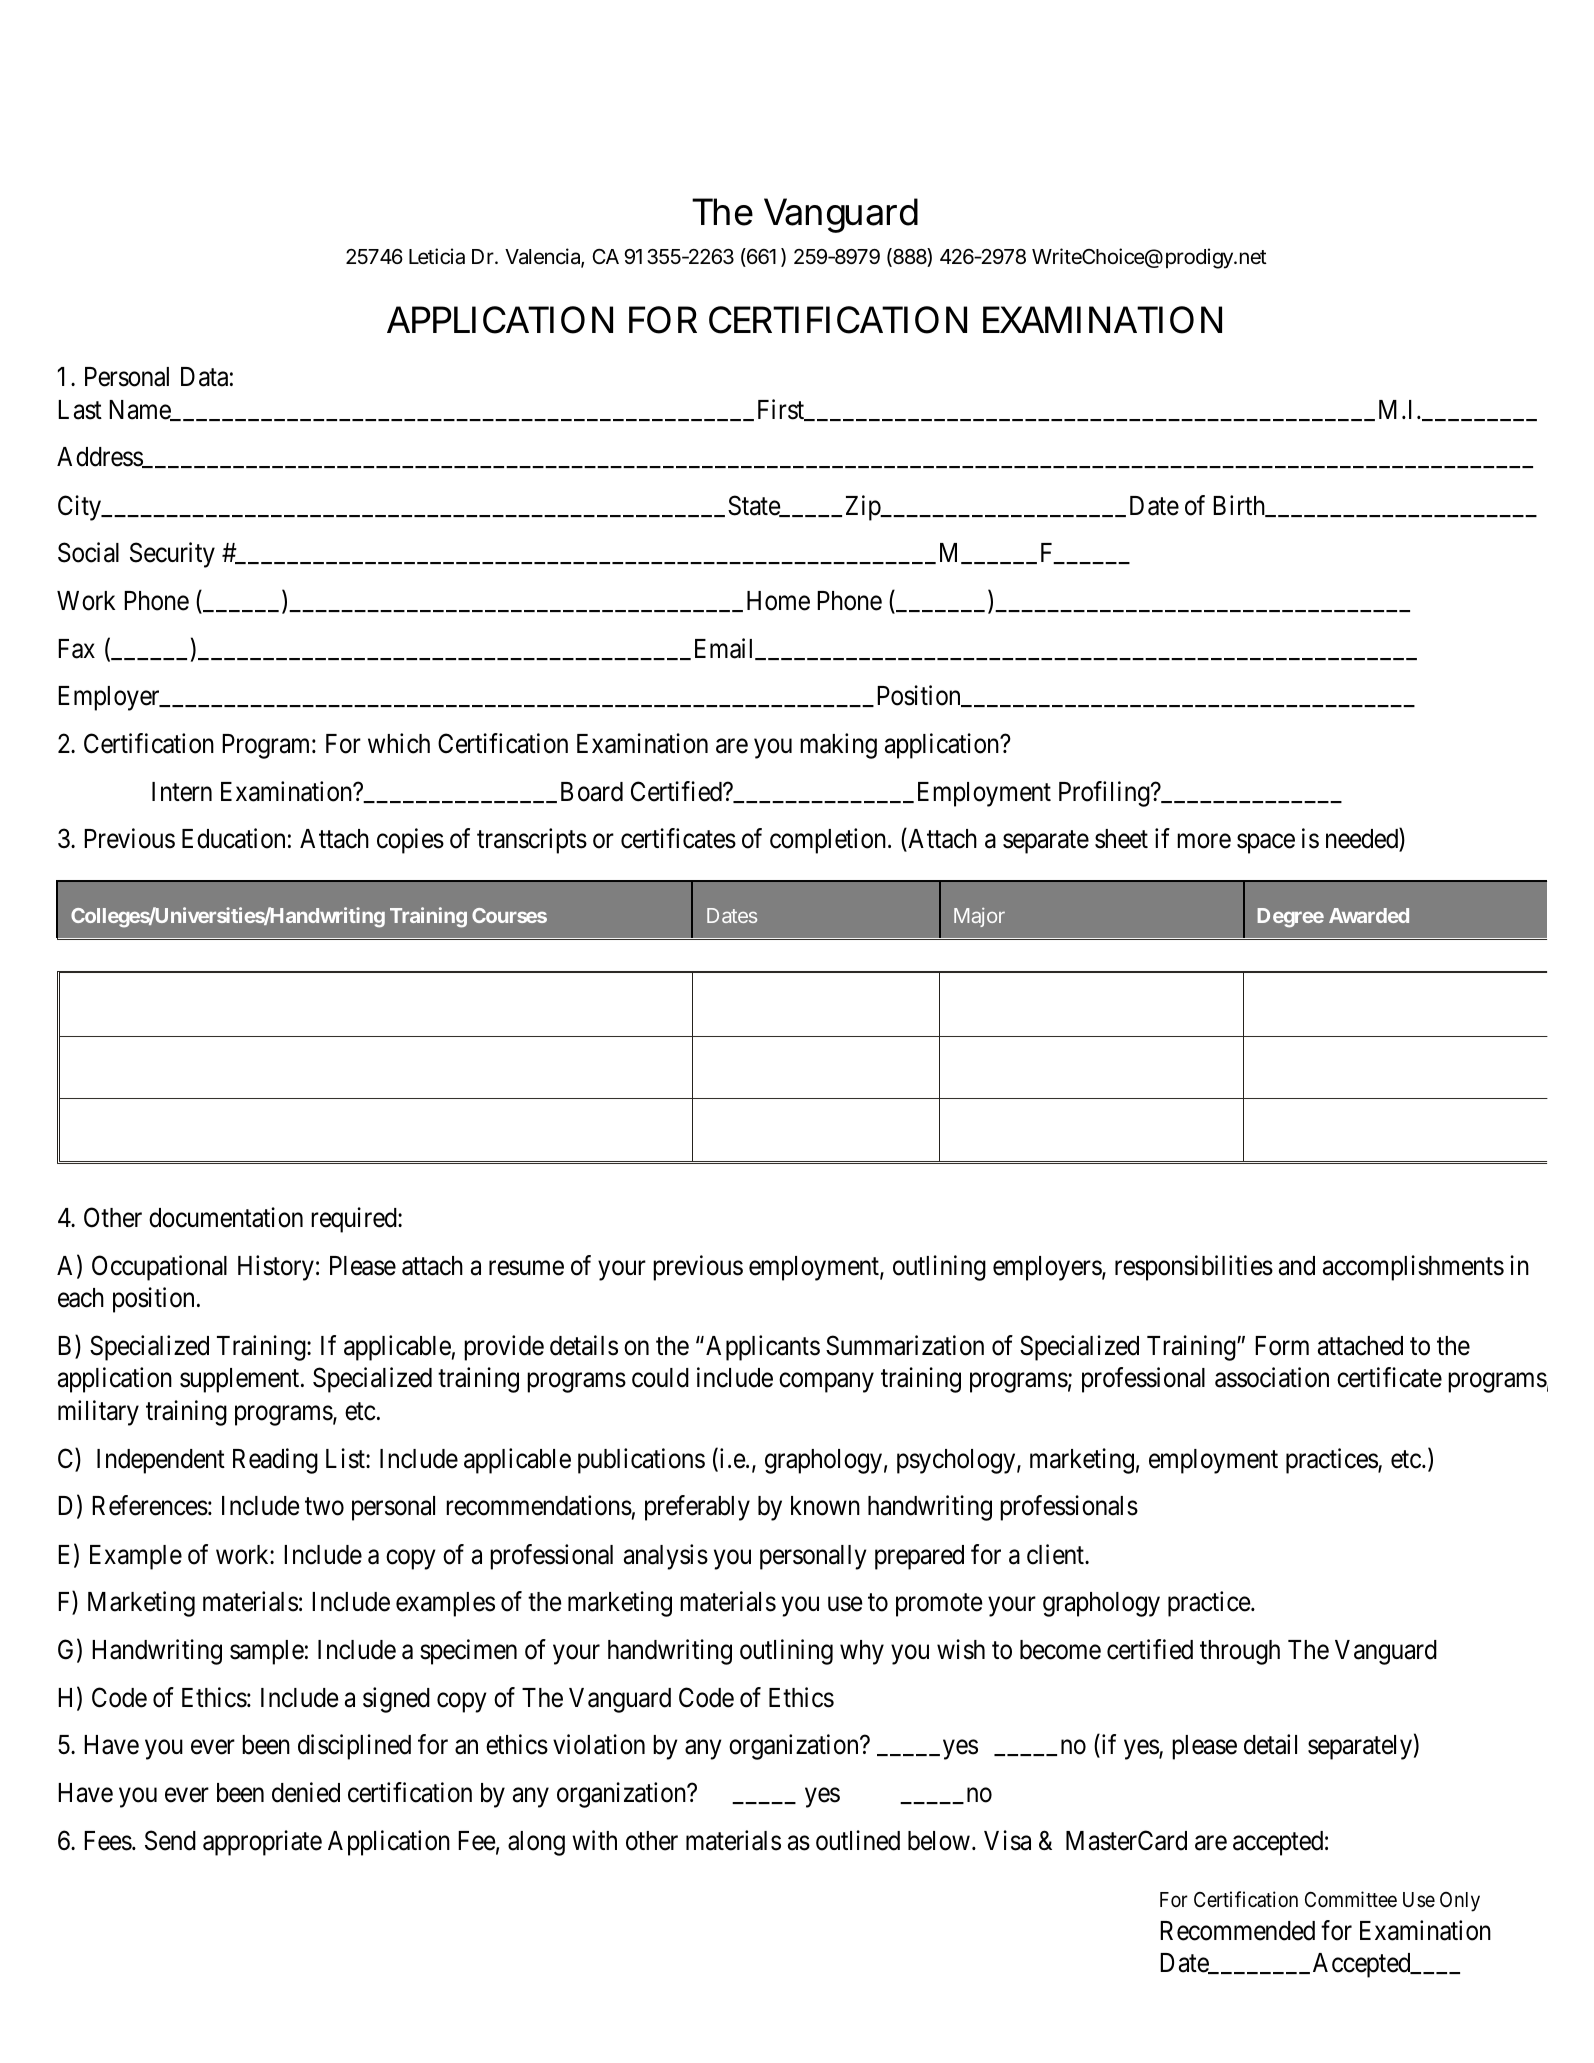  I want to click on Leticia, so click(437, 256).
